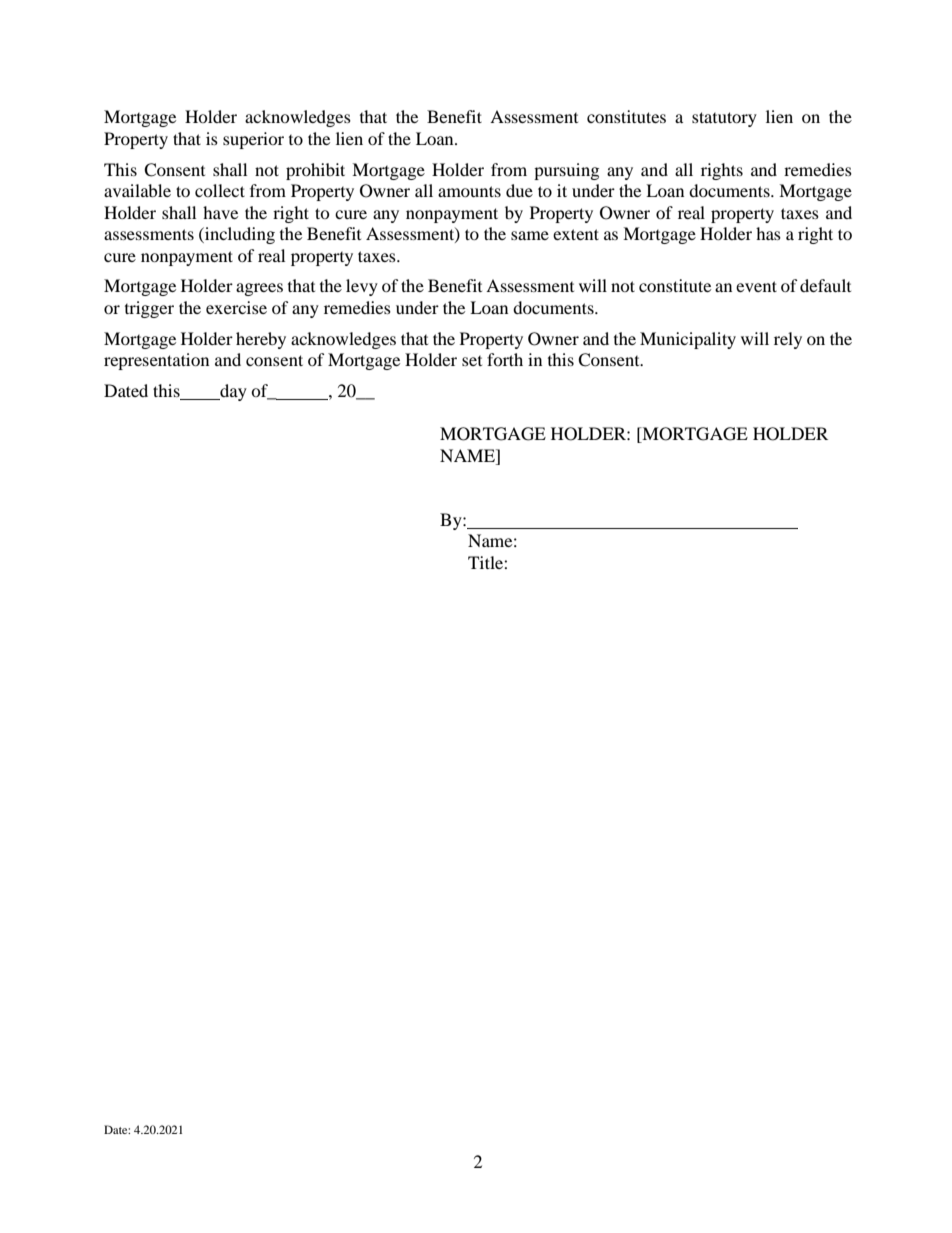 The width and height of the document is (952, 1233). I want to click on including, so click(239, 235).
